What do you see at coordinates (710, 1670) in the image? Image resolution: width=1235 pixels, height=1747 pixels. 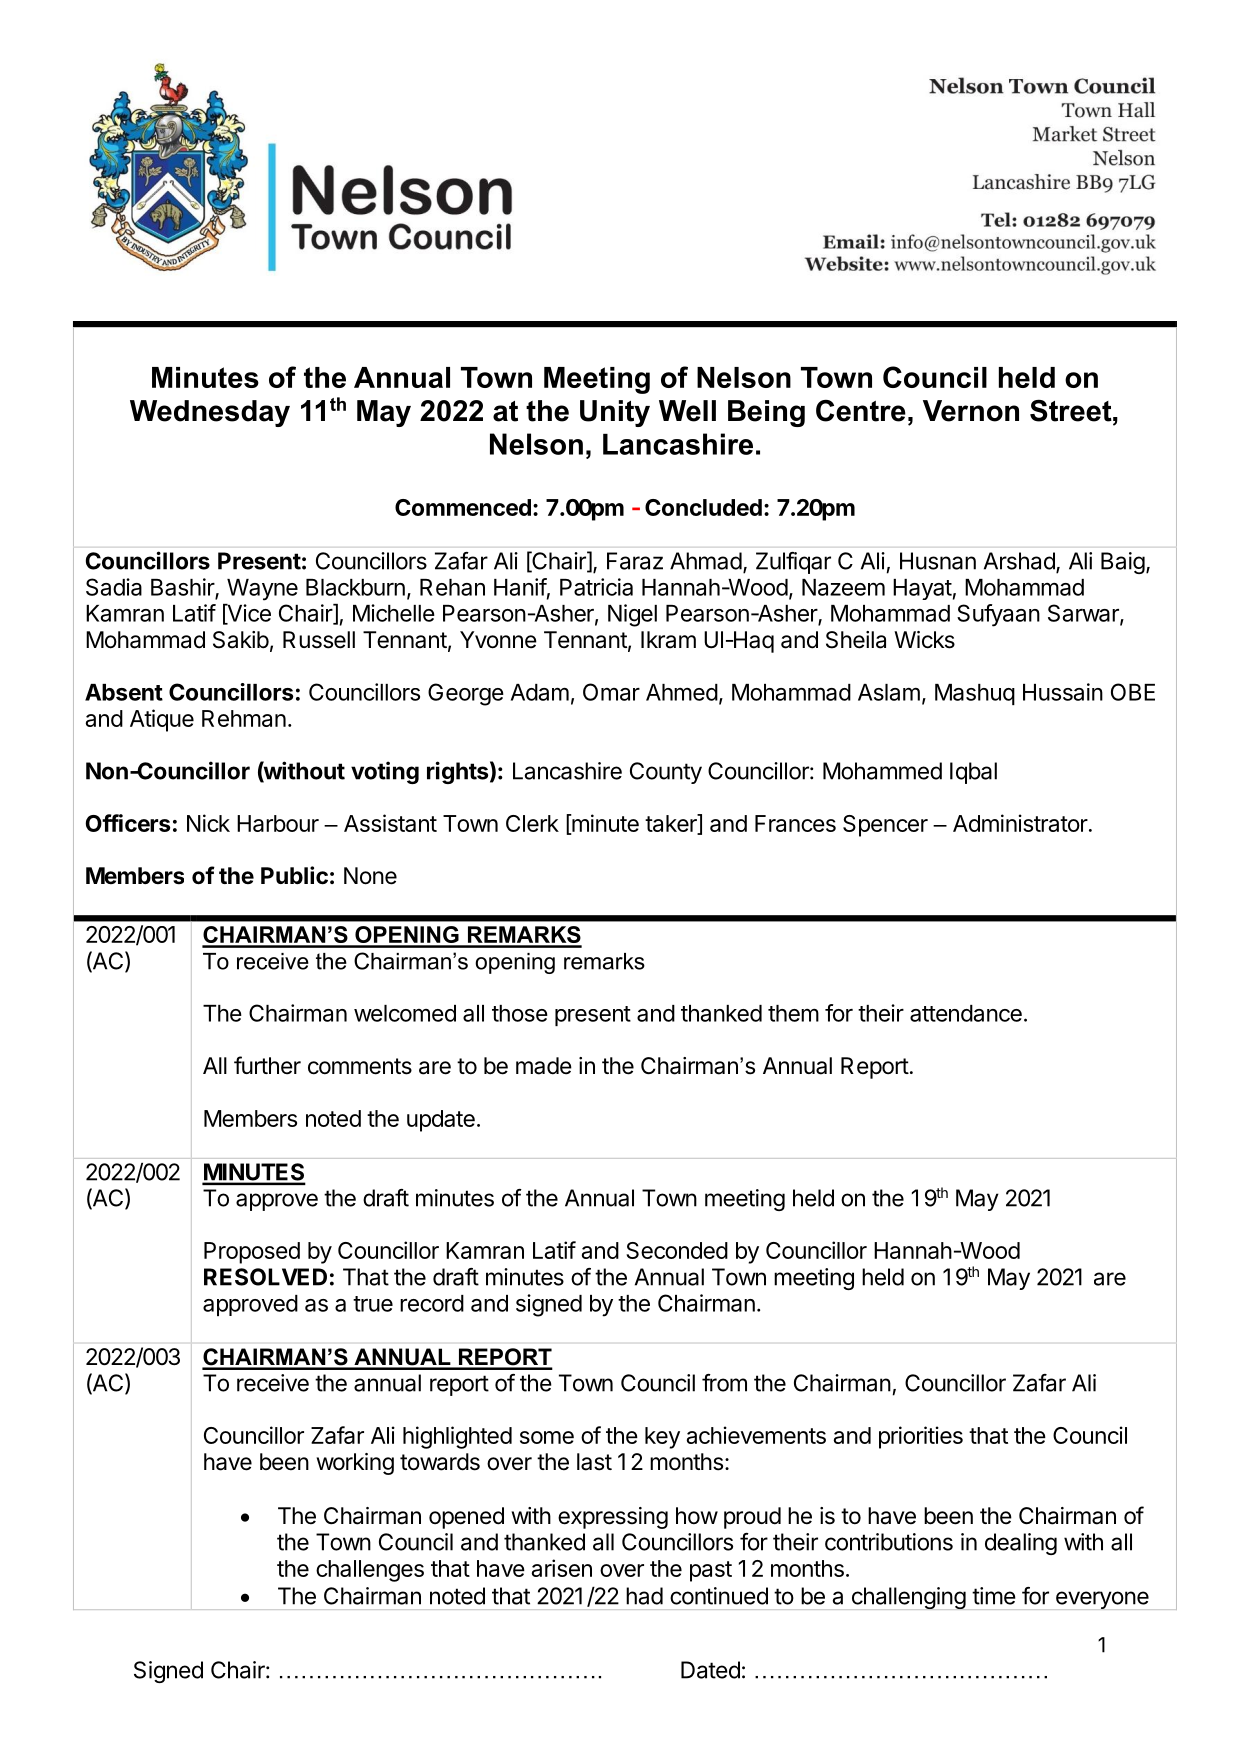 I see `Dated` at bounding box center [710, 1670].
